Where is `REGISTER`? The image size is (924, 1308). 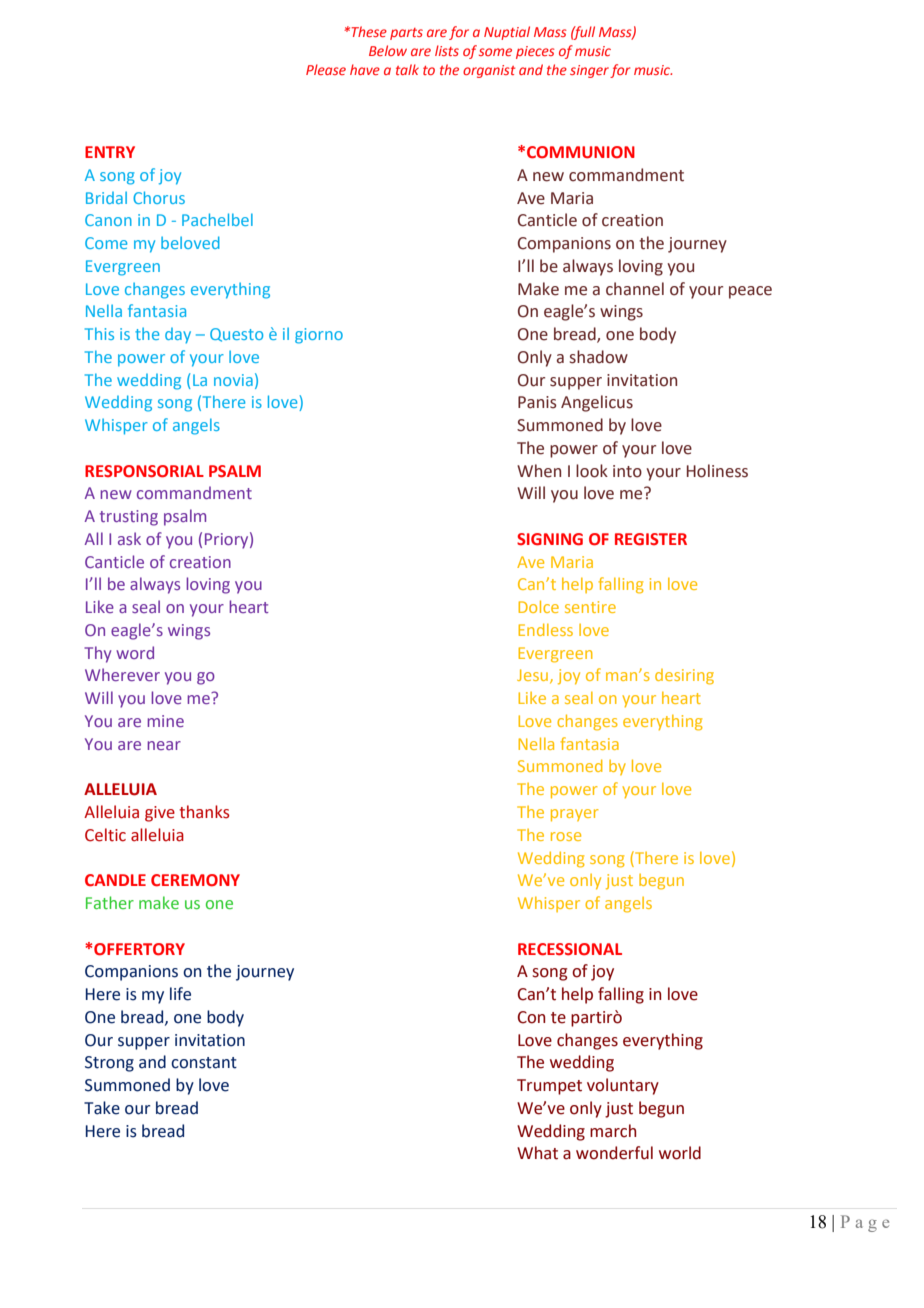 REGISTER is located at coordinates (651, 539).
